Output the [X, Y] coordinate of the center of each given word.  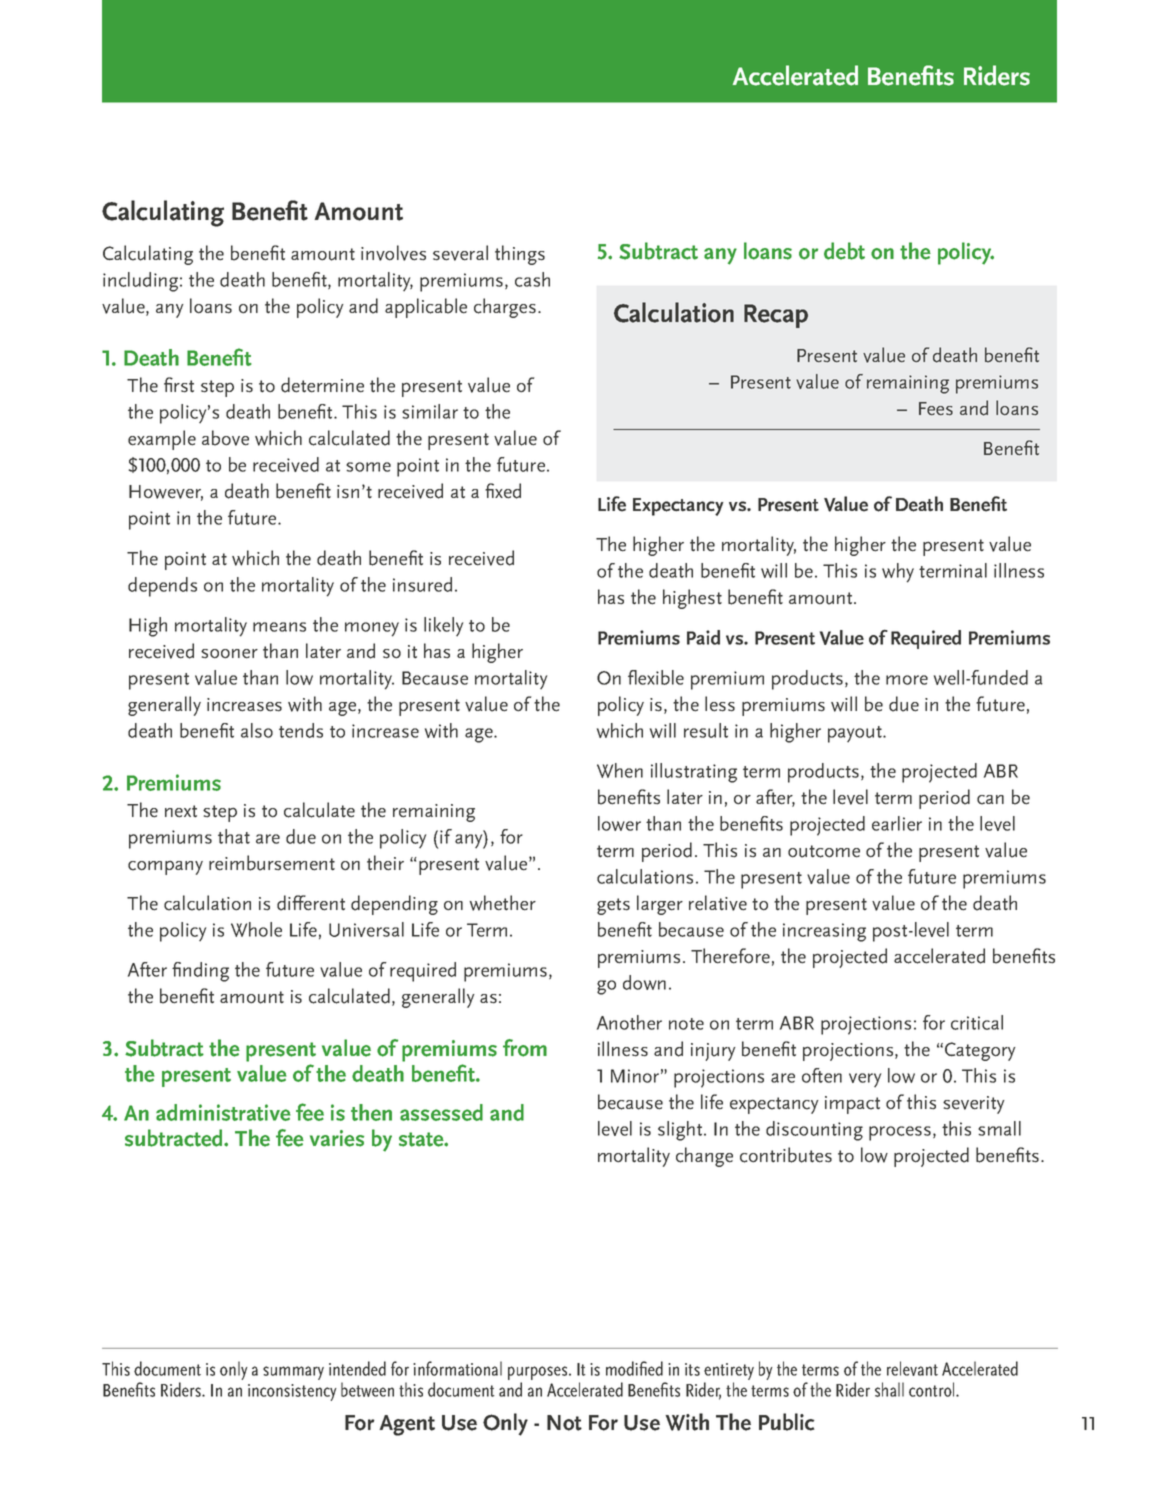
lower [619, 823]
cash [532, 279]
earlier [897, 823]
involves [393, 253]
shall [889, 1389]
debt [844, 251]
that [234, 836]
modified [634, 1368]
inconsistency [292, 1392]
